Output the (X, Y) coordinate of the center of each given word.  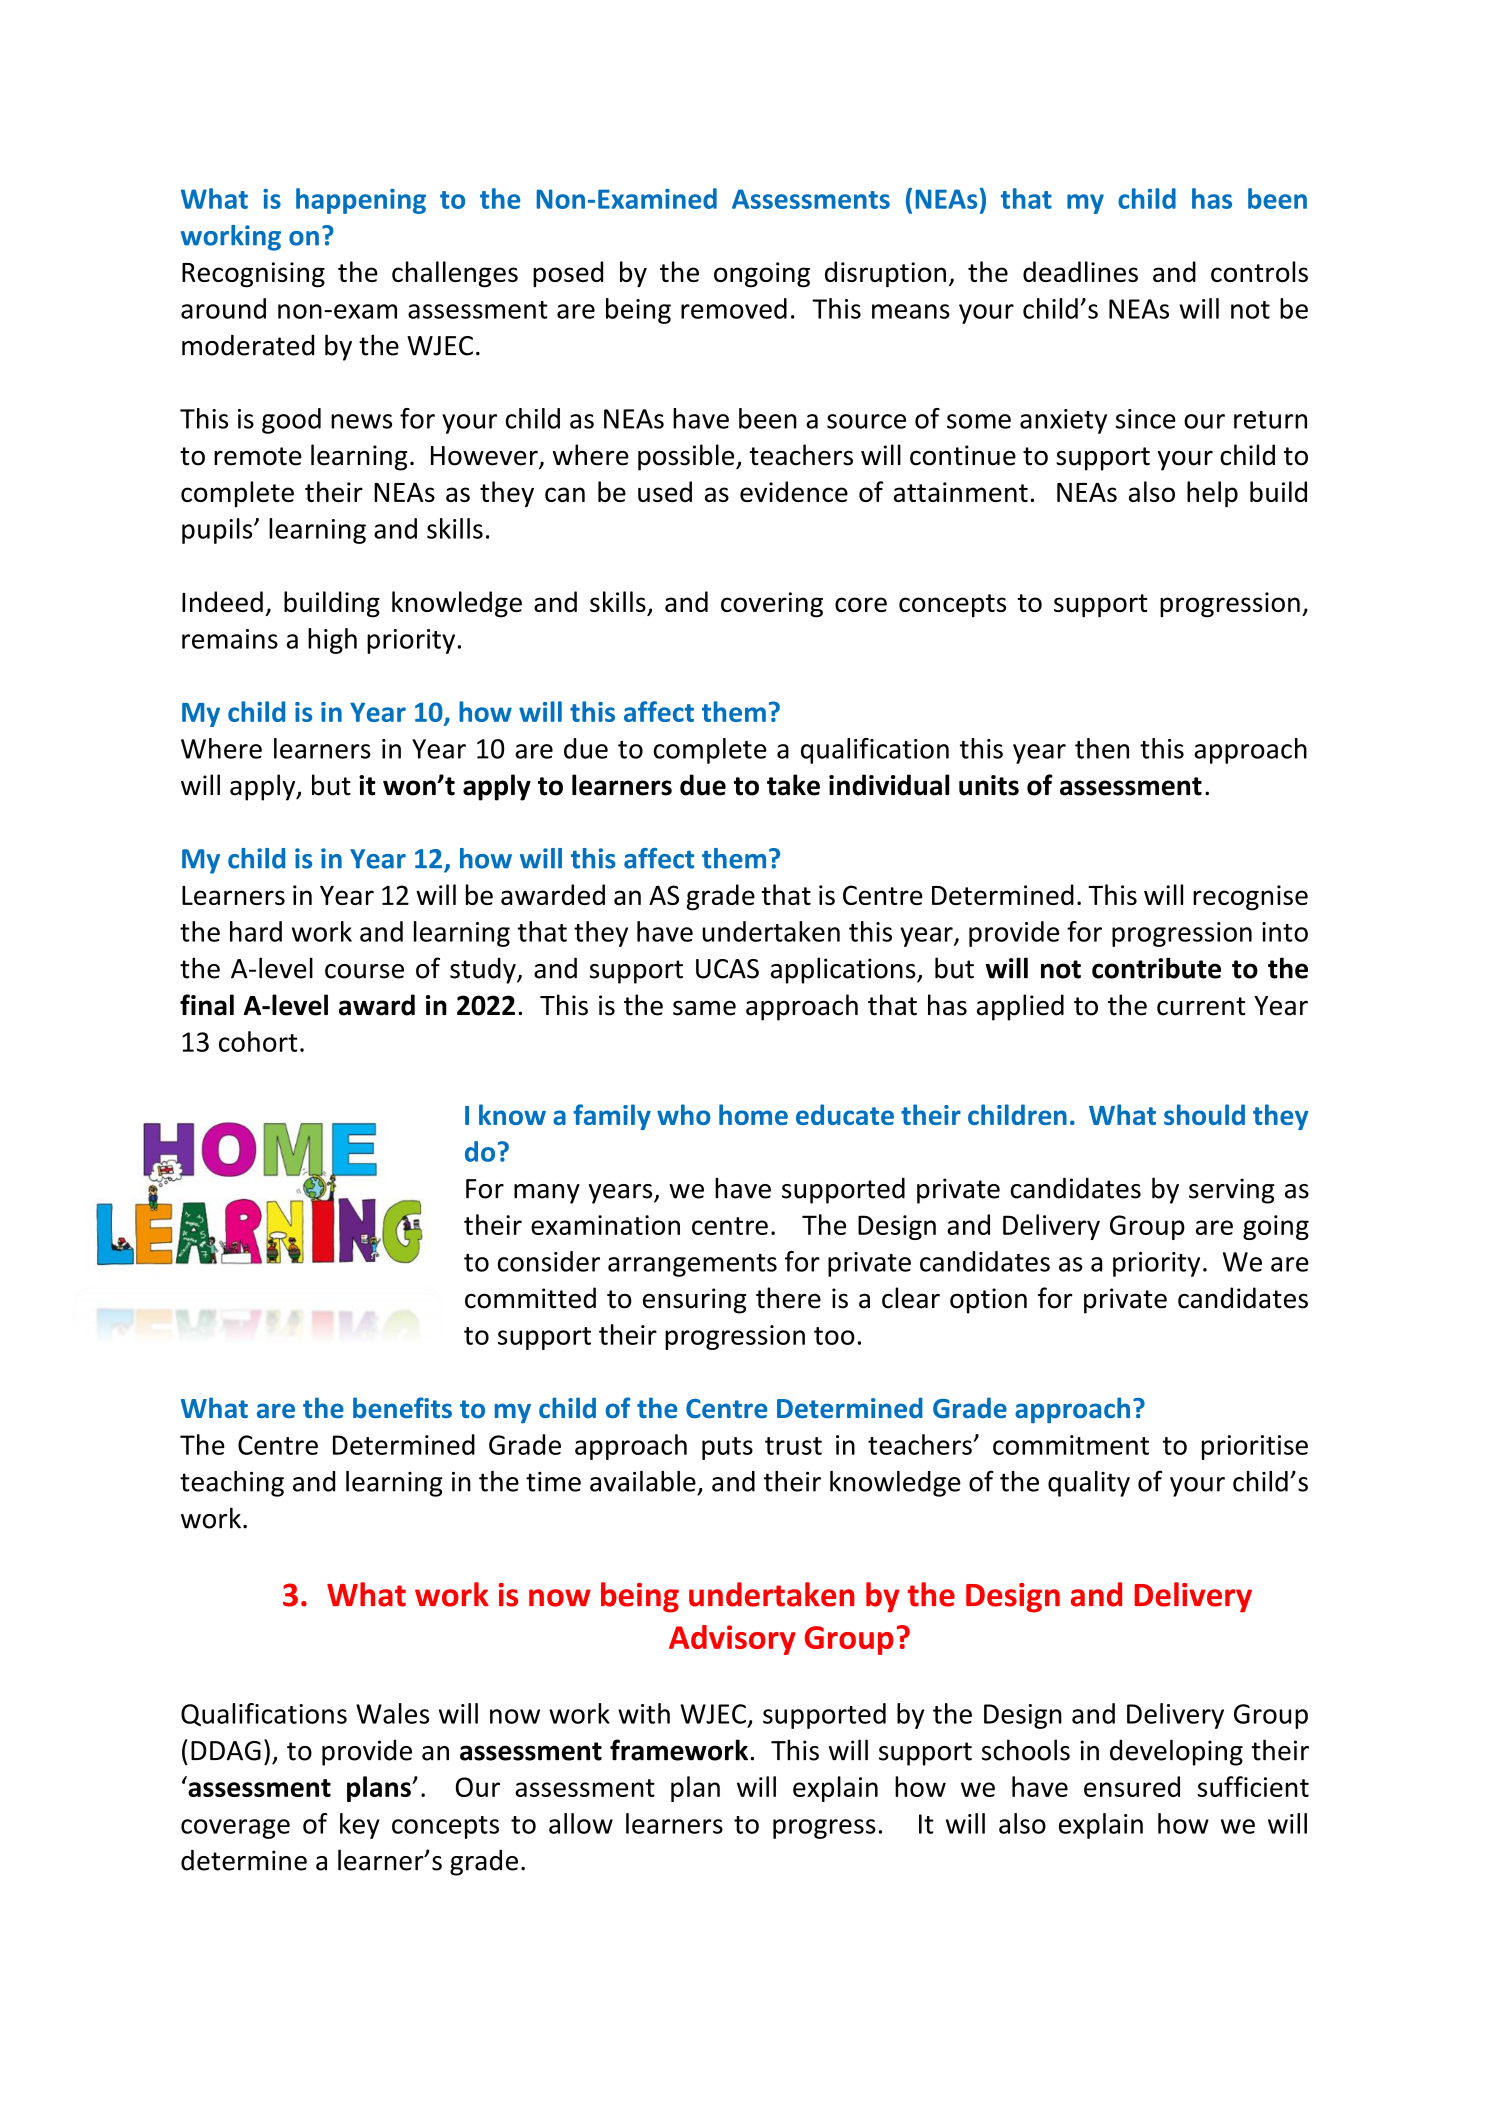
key (360, 1826)
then (1102, 748)
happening (361, 201)
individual (889, 785)
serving (1232, 1191)
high (332, 641)
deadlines (1080, 271)
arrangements (692, 1265)
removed (734, 308)
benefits (402, 1408)
